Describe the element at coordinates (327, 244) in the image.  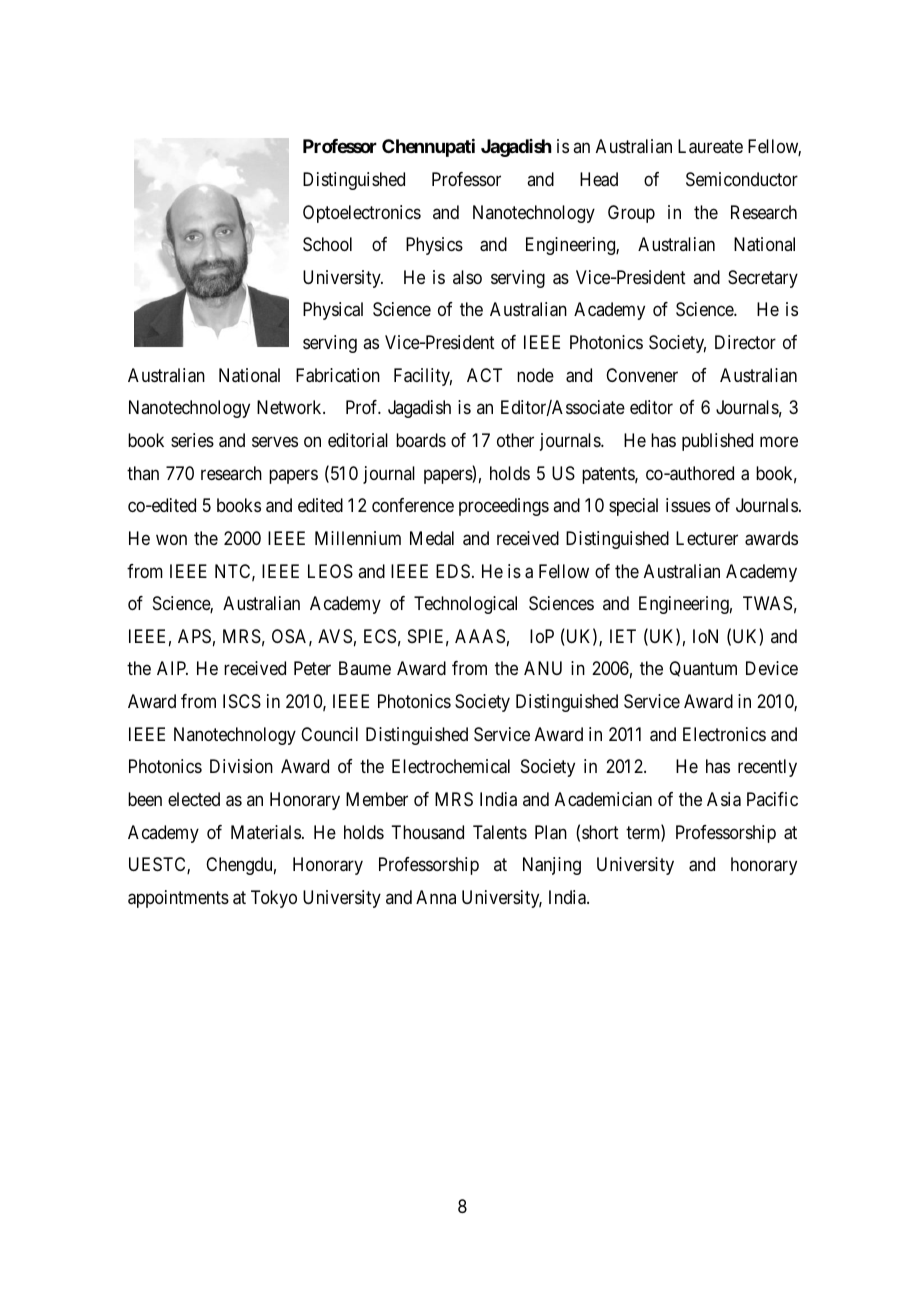
I see `School` at that location.
